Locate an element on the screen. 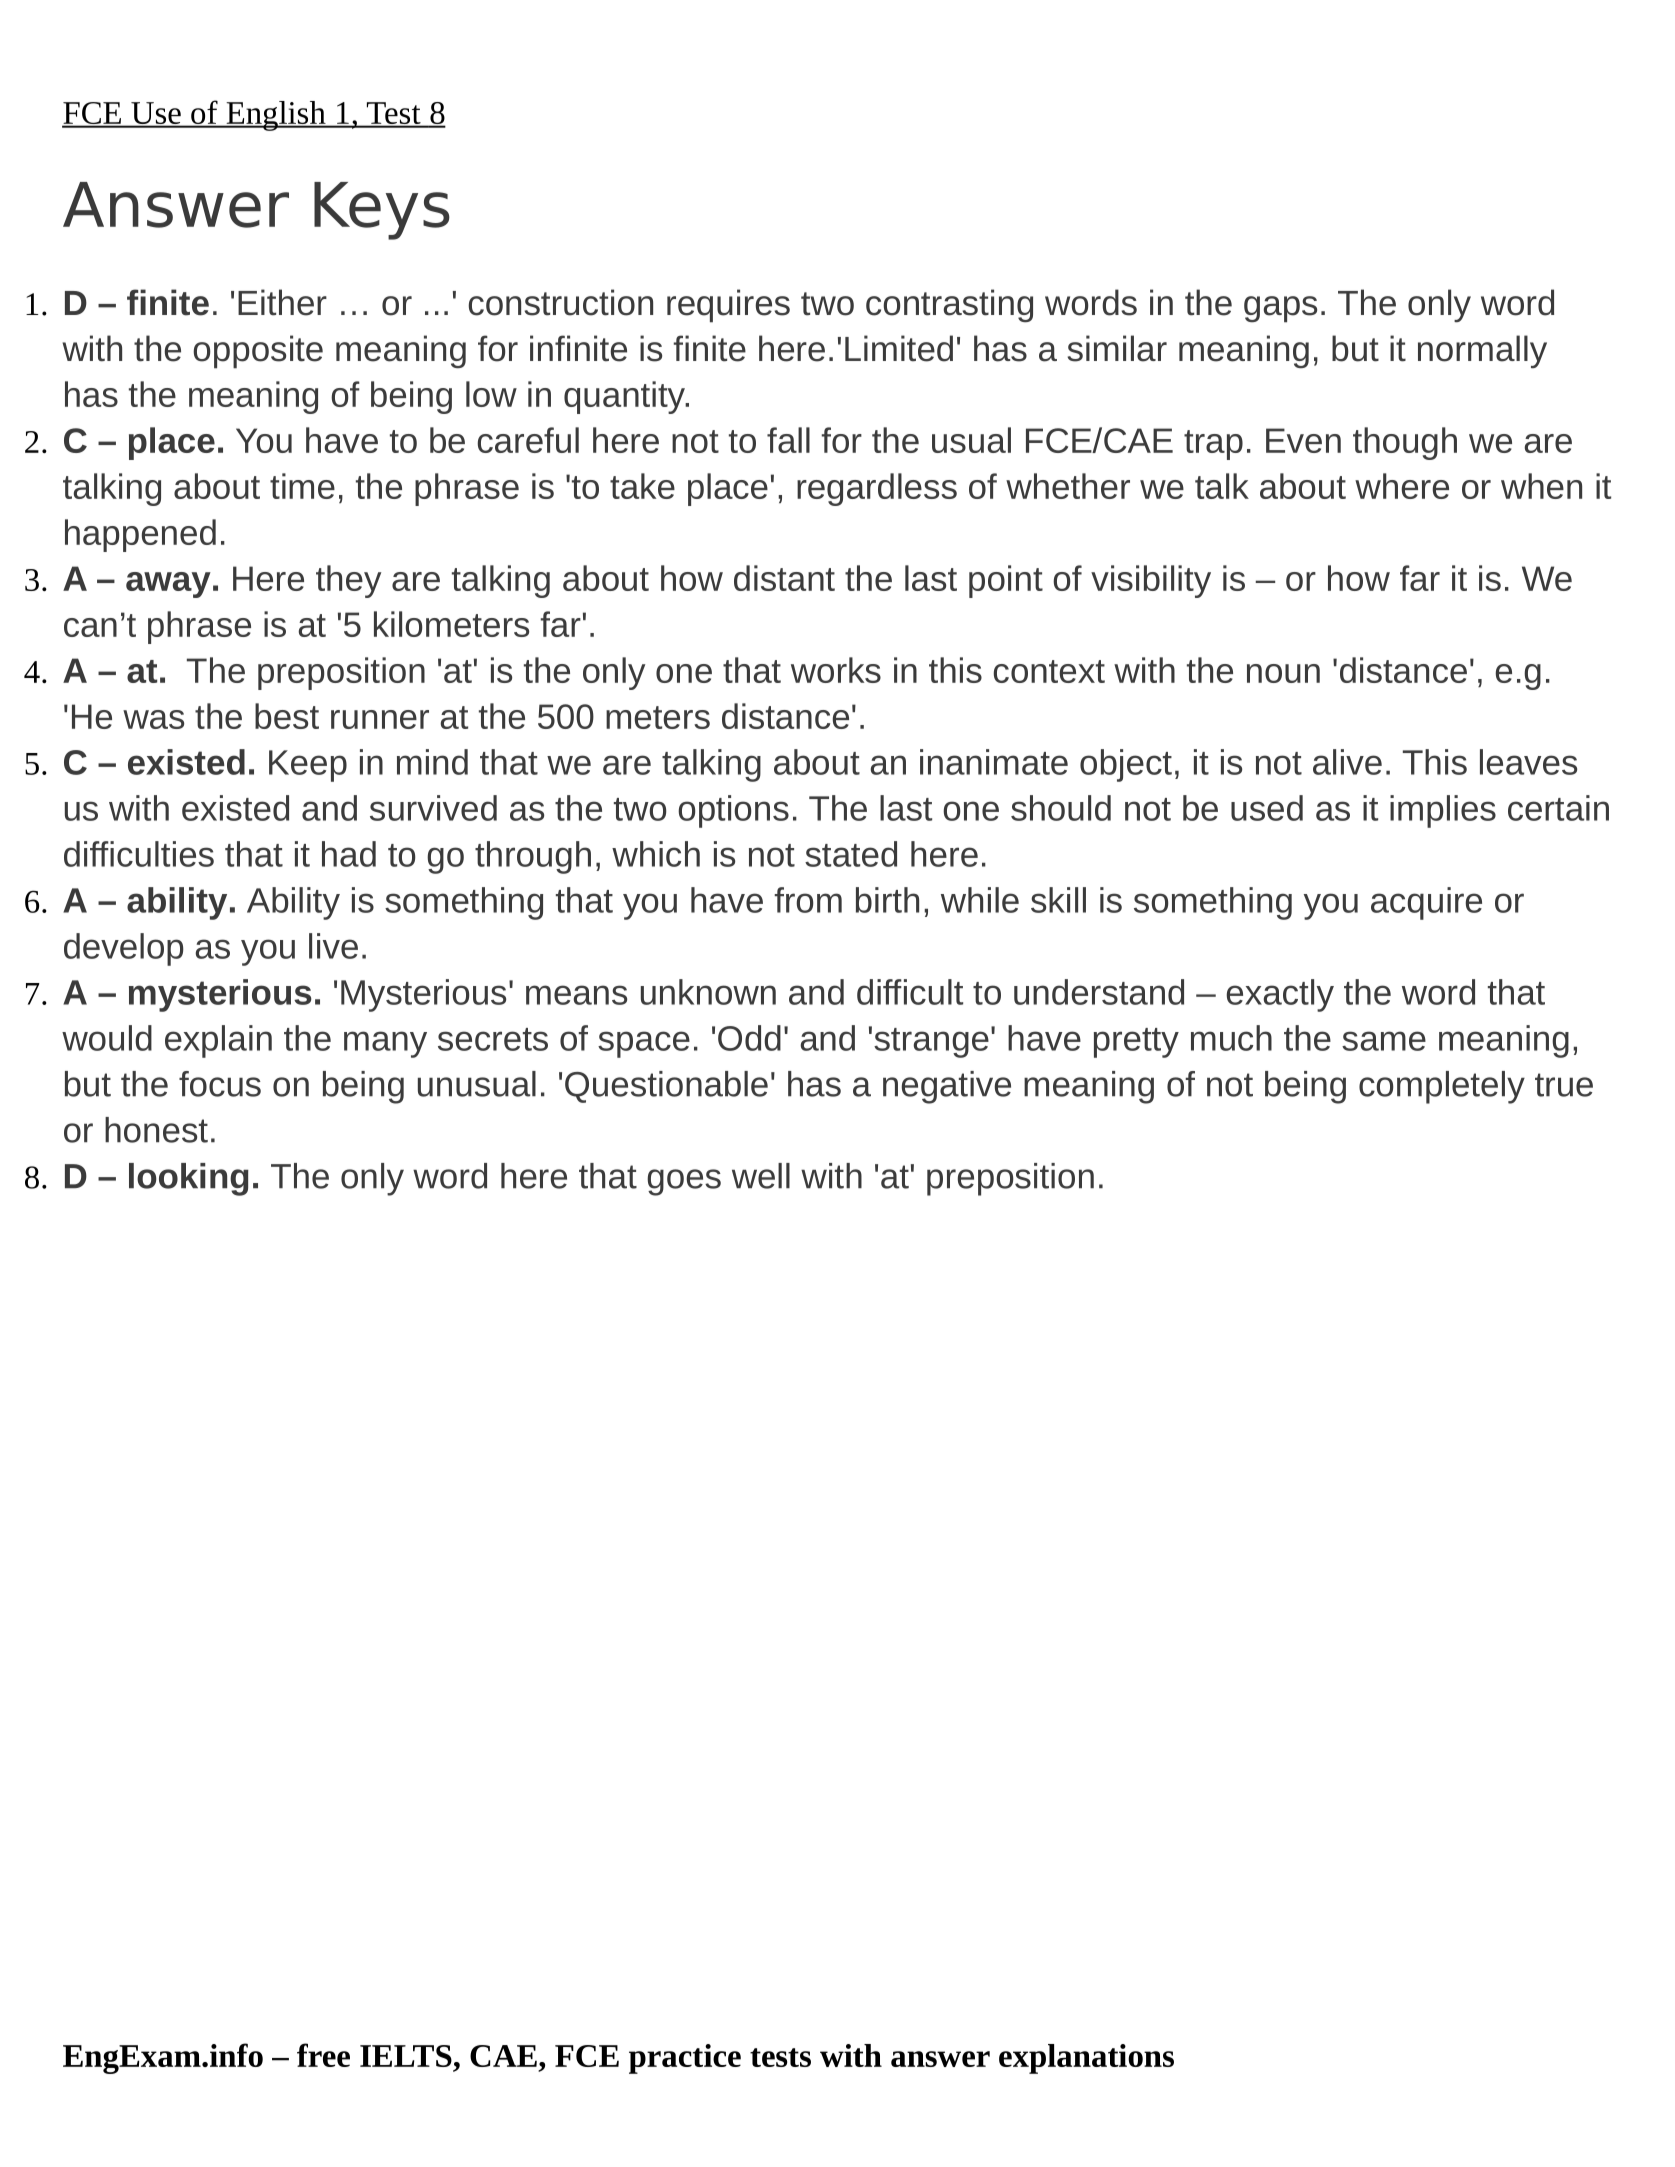 This screenshot has height=2167, width=1675. looking is located at coordinates (189, 1179).
